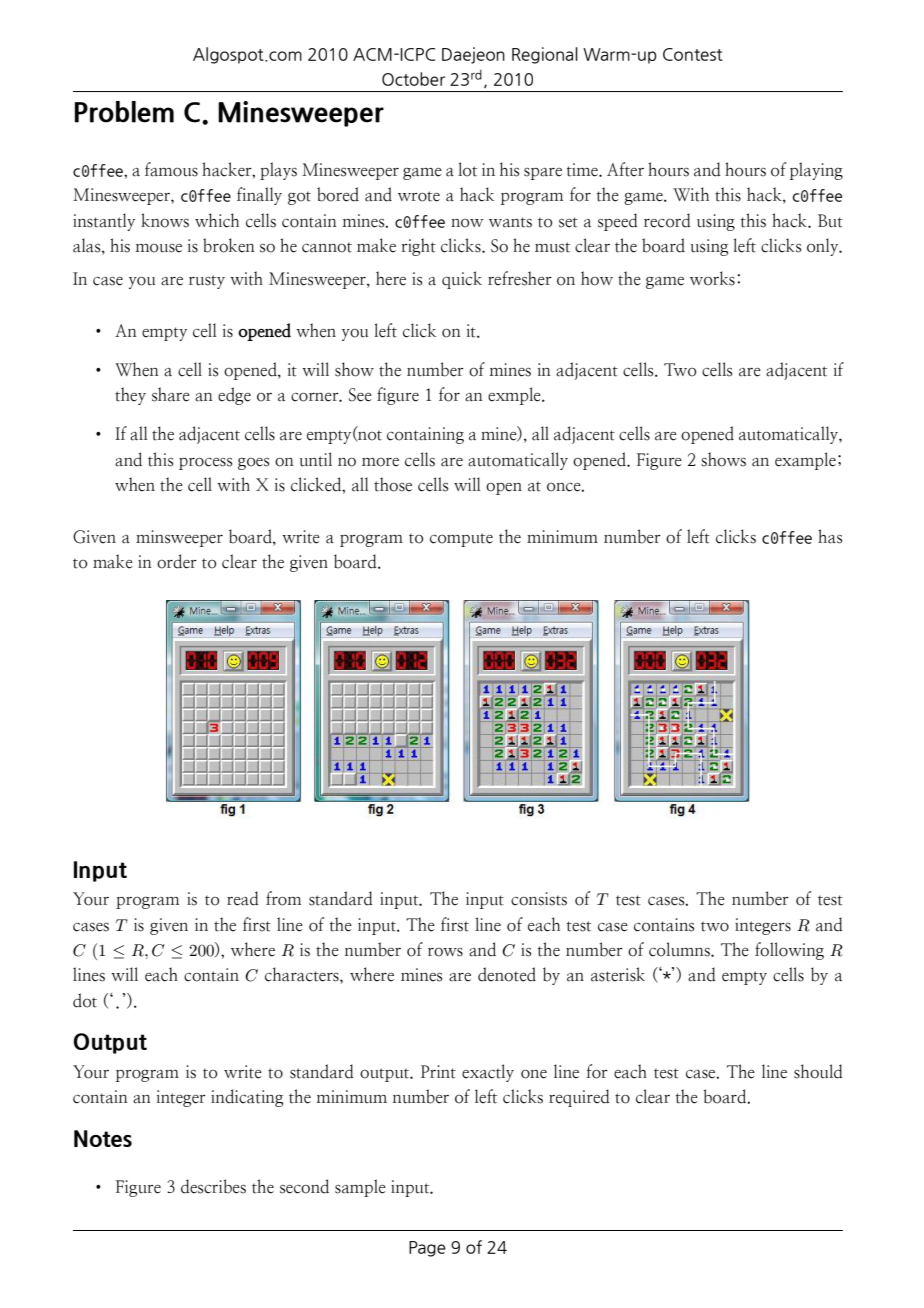 Image resolution: width=924 pixels, height=1308 pixels. I want to click on Problem, so click(124, 112).
